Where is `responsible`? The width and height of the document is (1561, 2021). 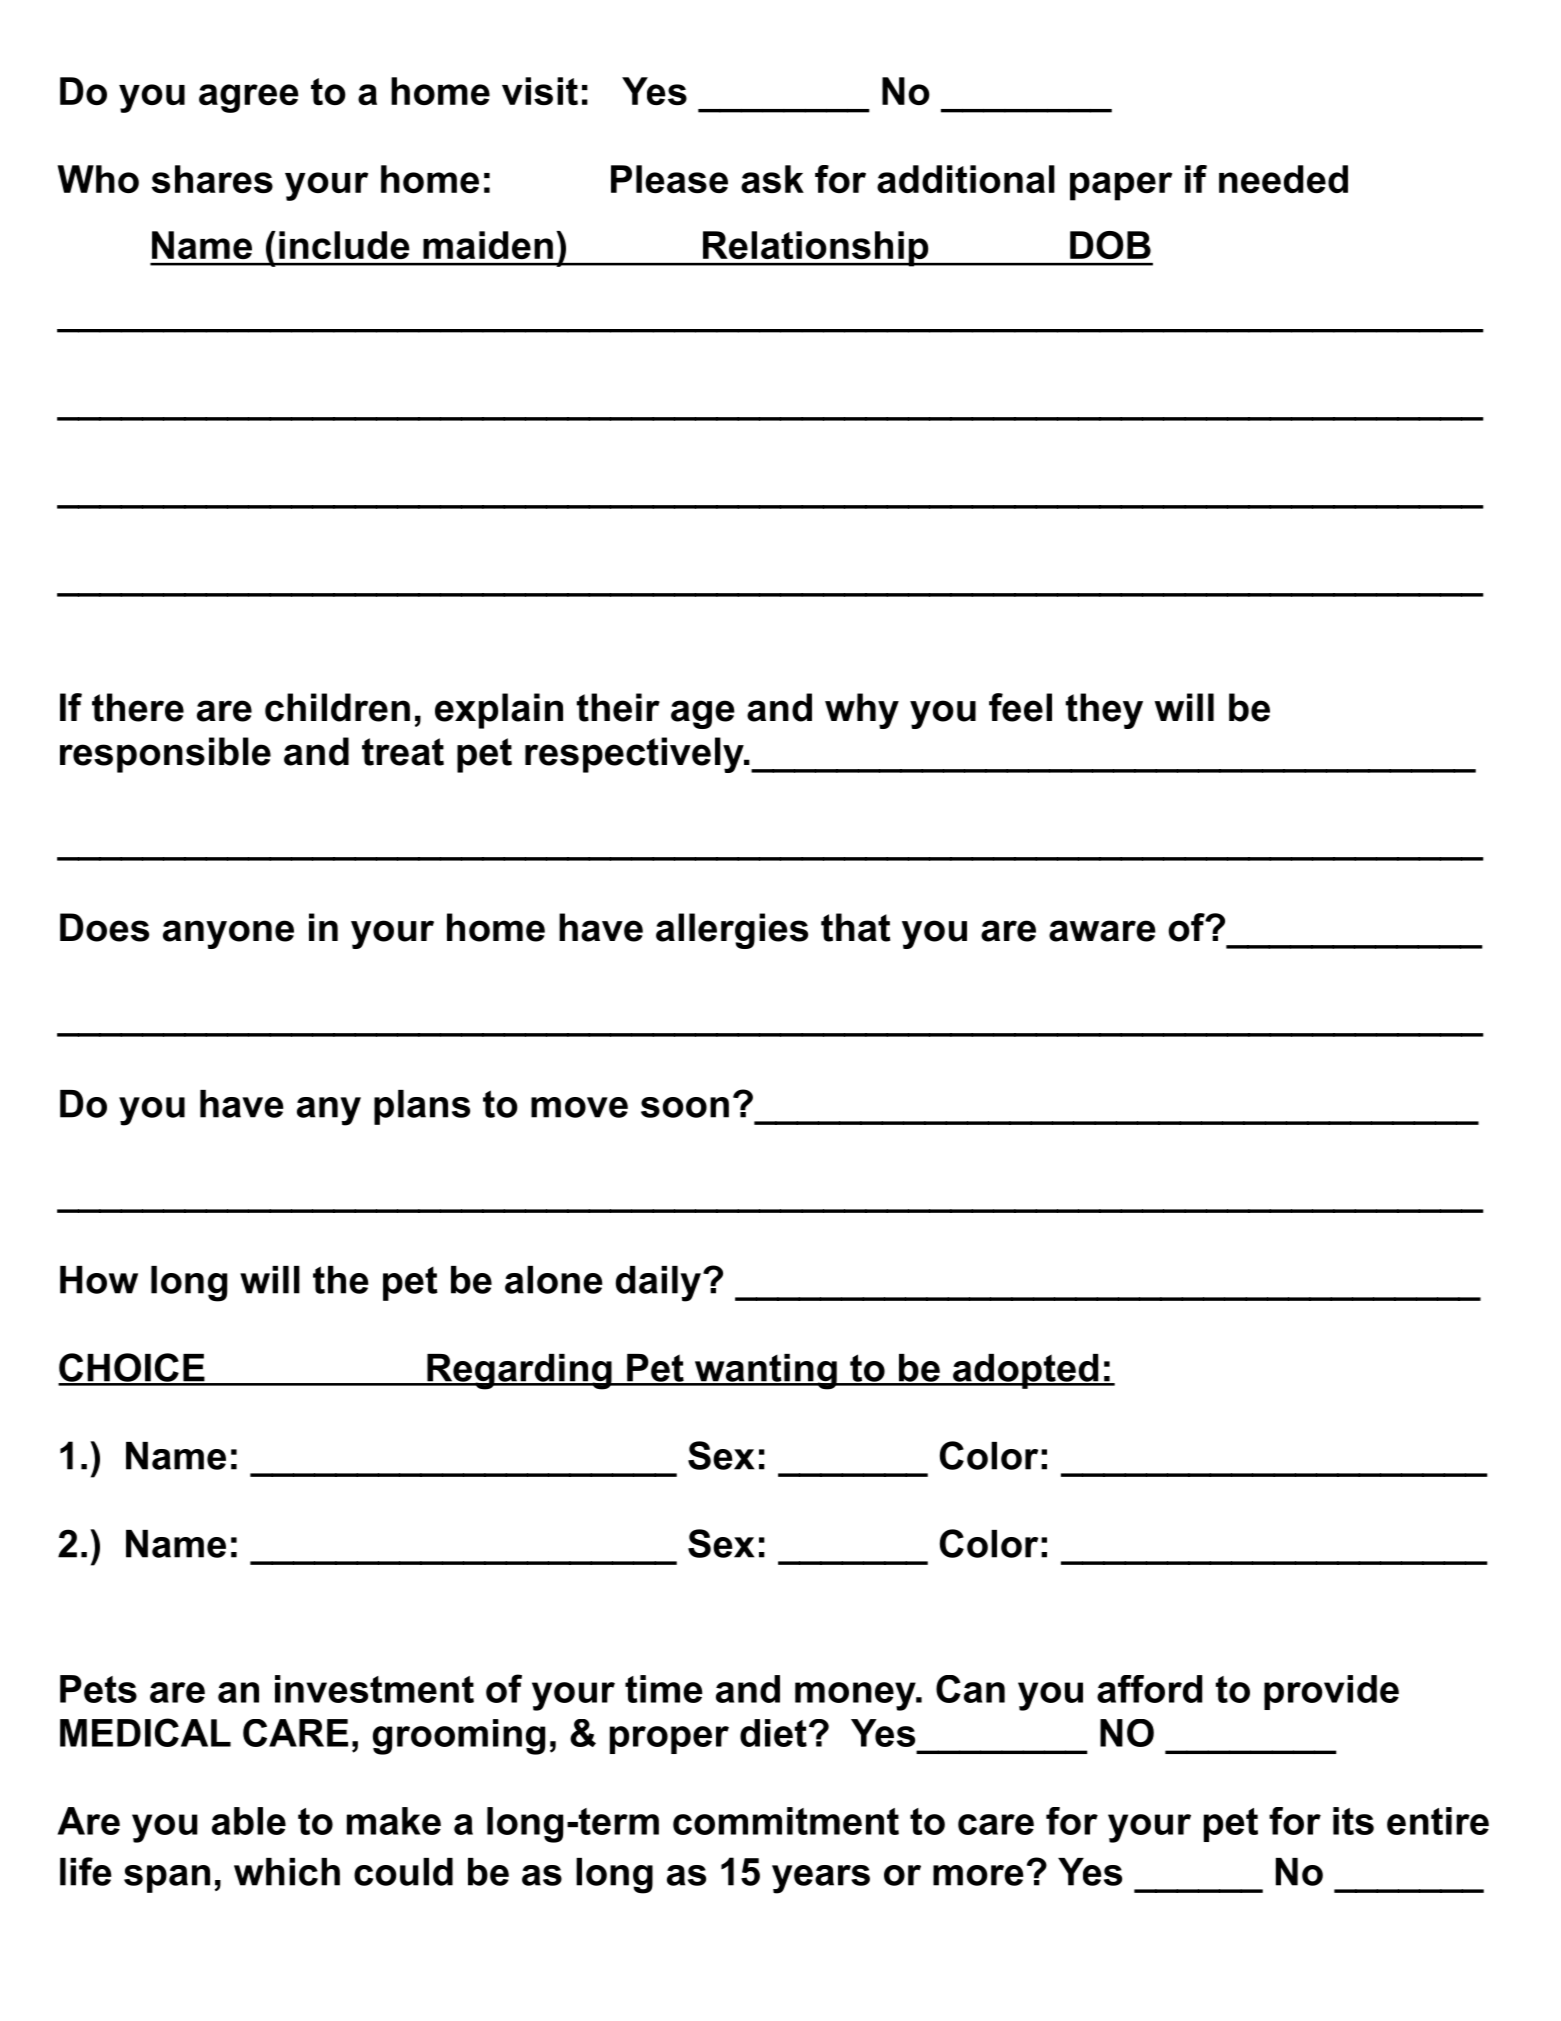
responsible is located at coordinates (165, 755).
